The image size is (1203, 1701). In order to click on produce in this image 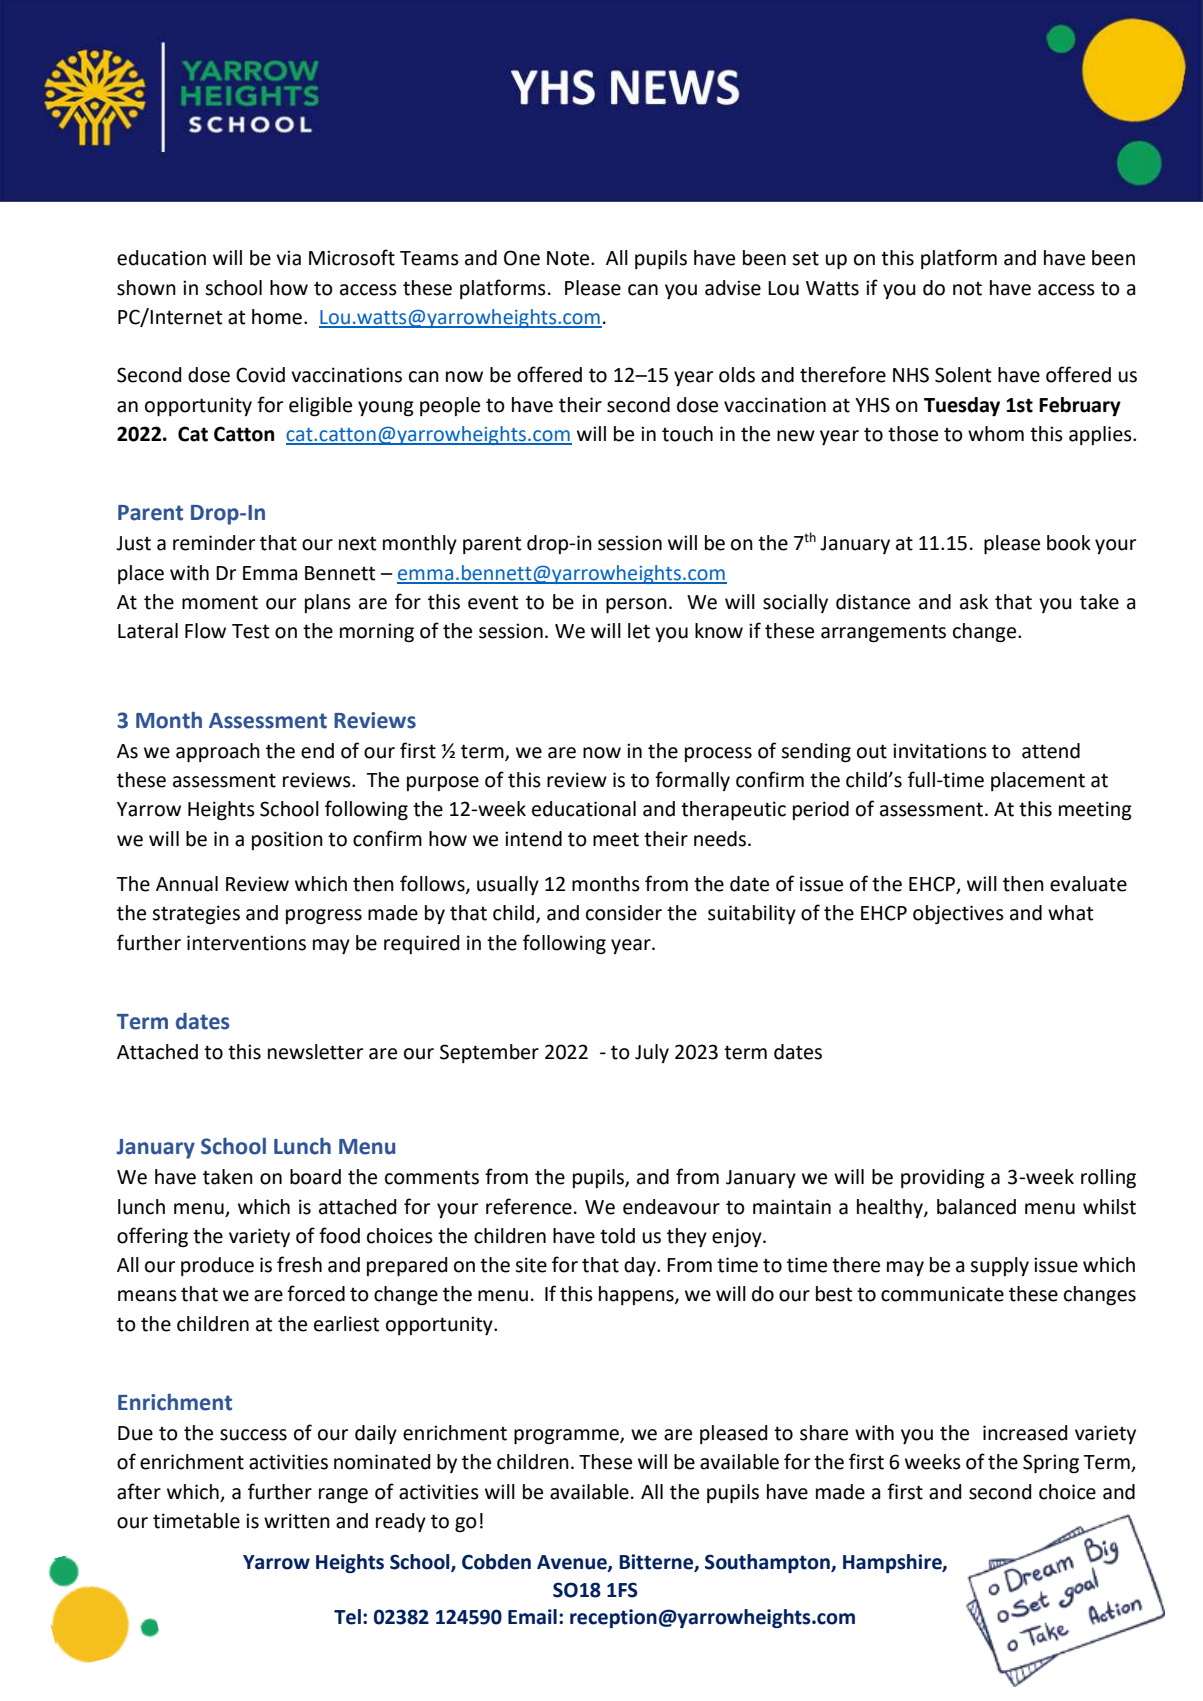, I will do `click(217, 1266)`.
